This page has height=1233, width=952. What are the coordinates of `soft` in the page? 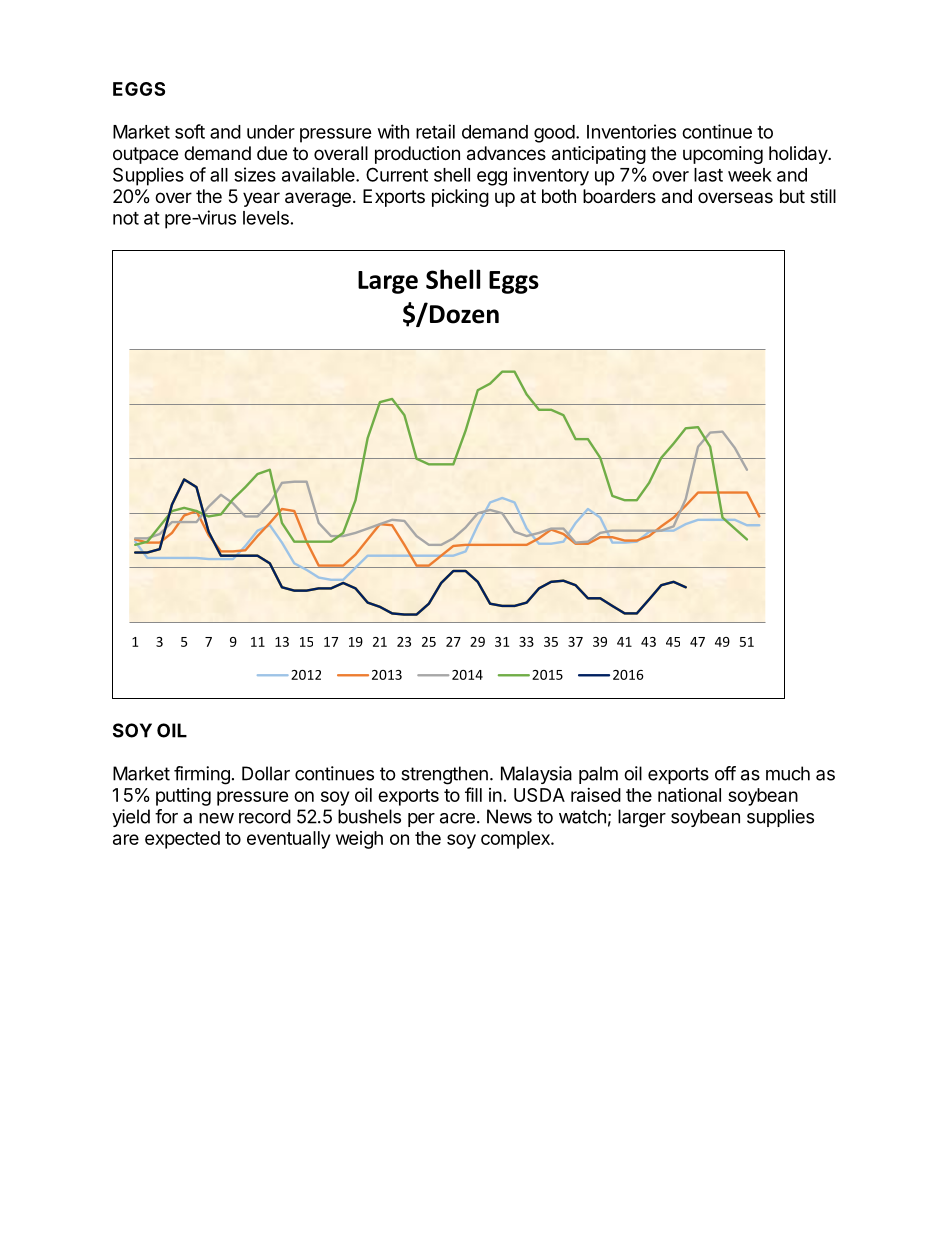 It's located at (190, 131).
